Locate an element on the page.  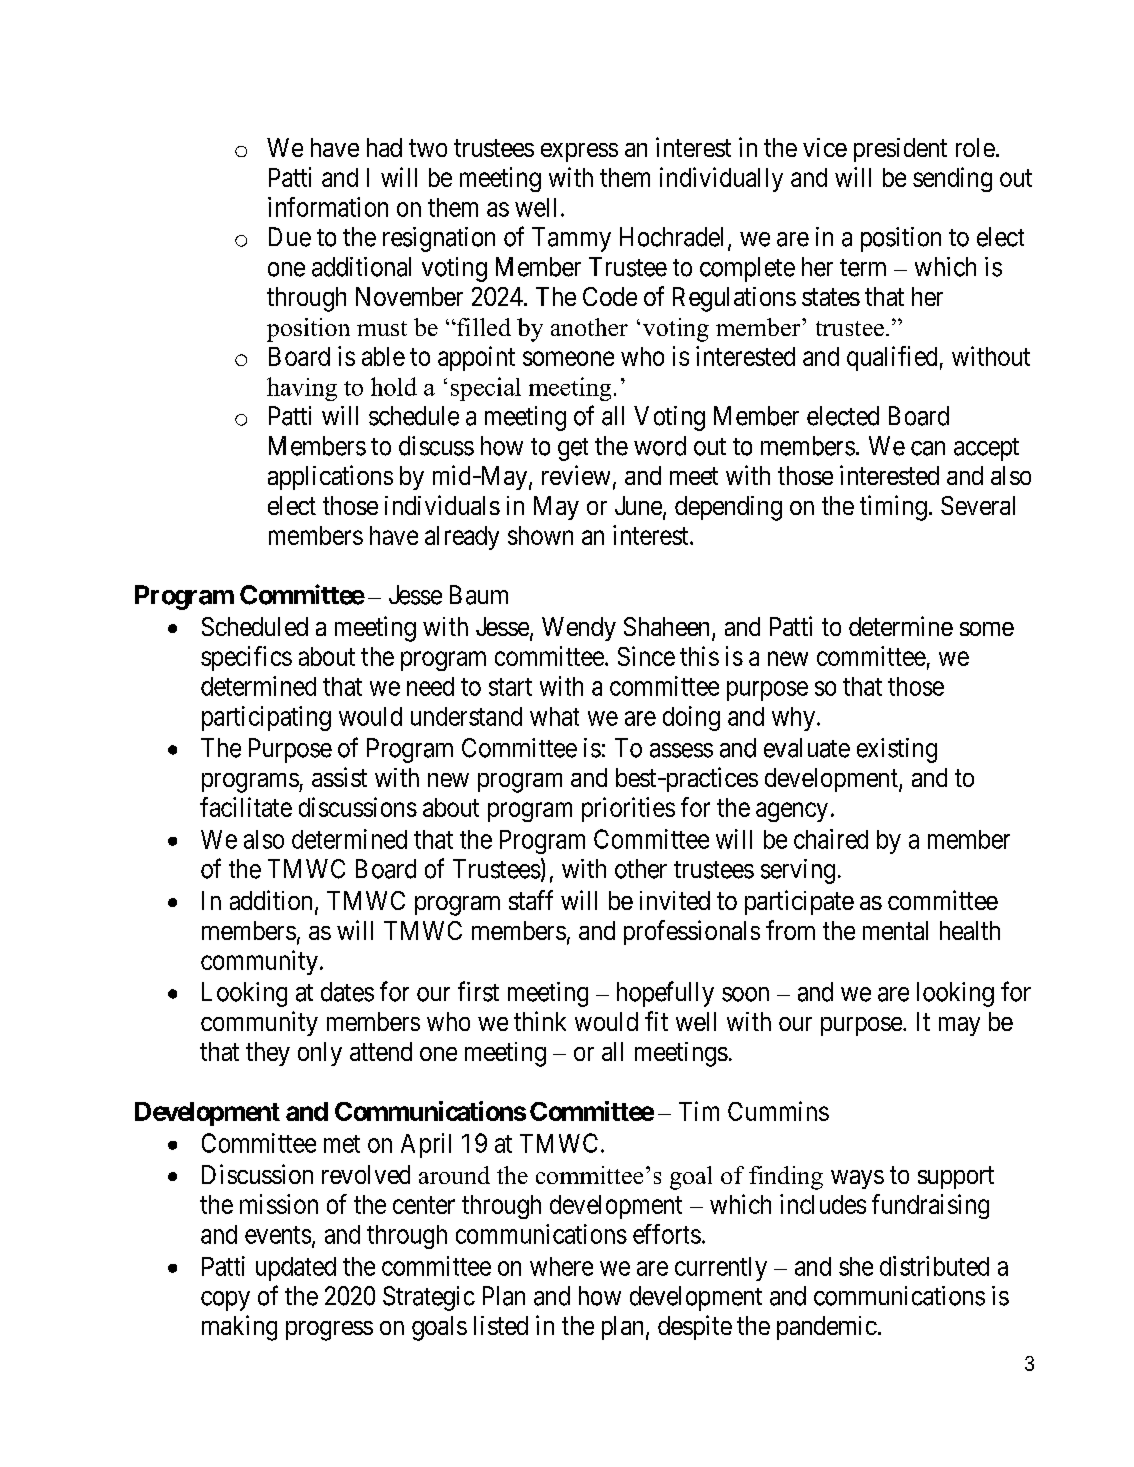
president is located at coordinates (900, 150).
